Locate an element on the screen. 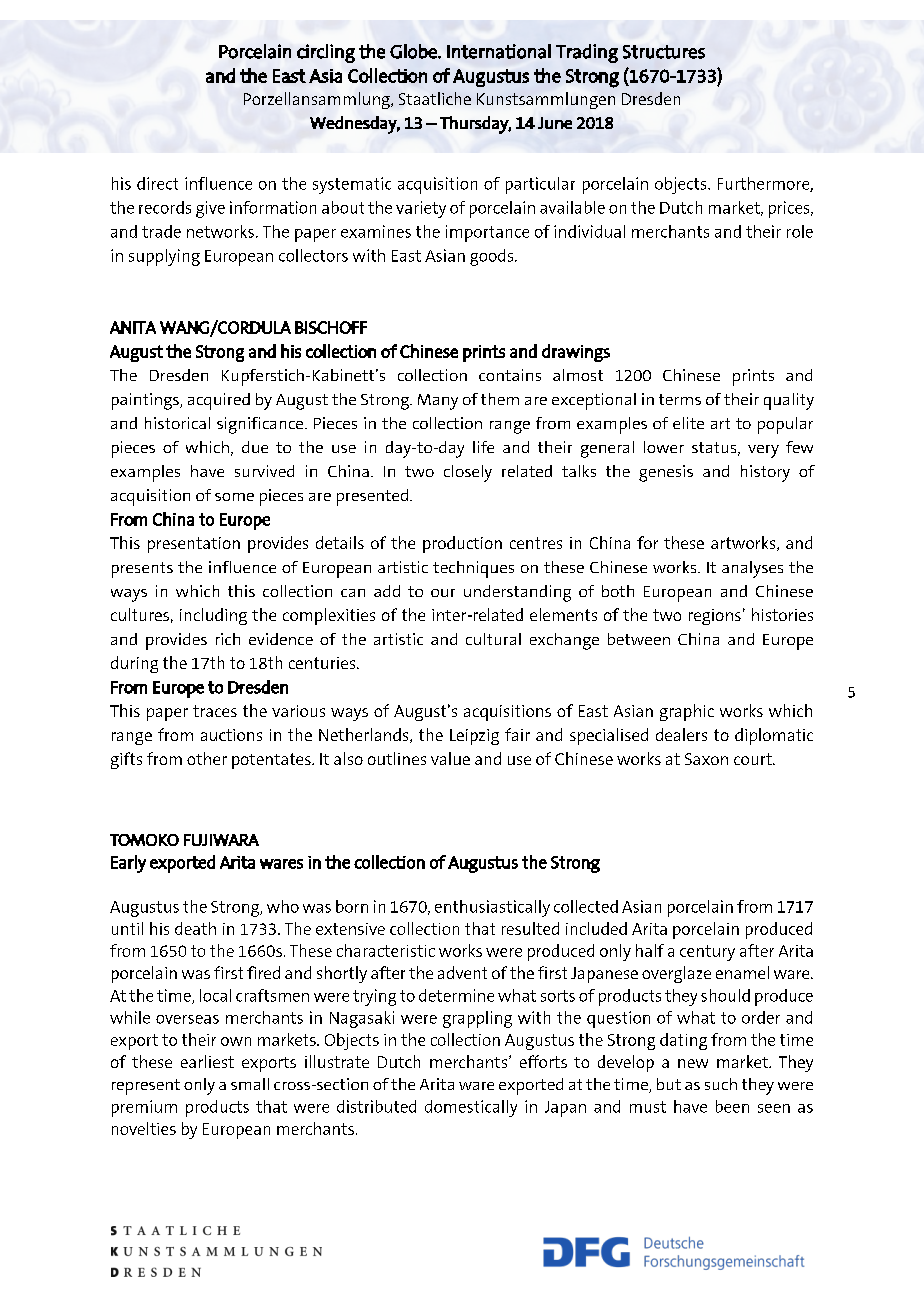  regions is located at coordinates (715, 617).
